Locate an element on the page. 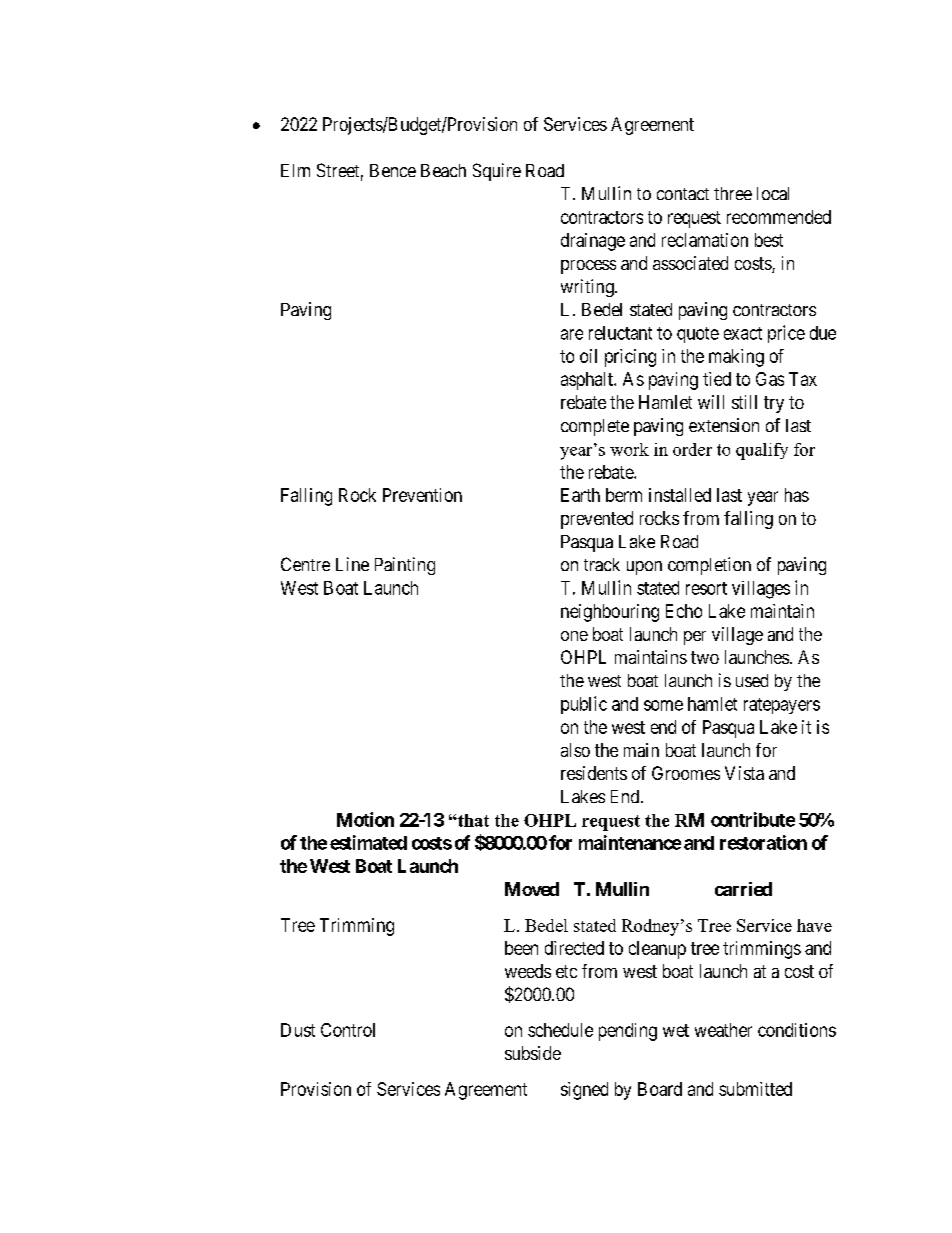 This page has width=952, height=1233. Bence is located at coordinates (393, 170).
